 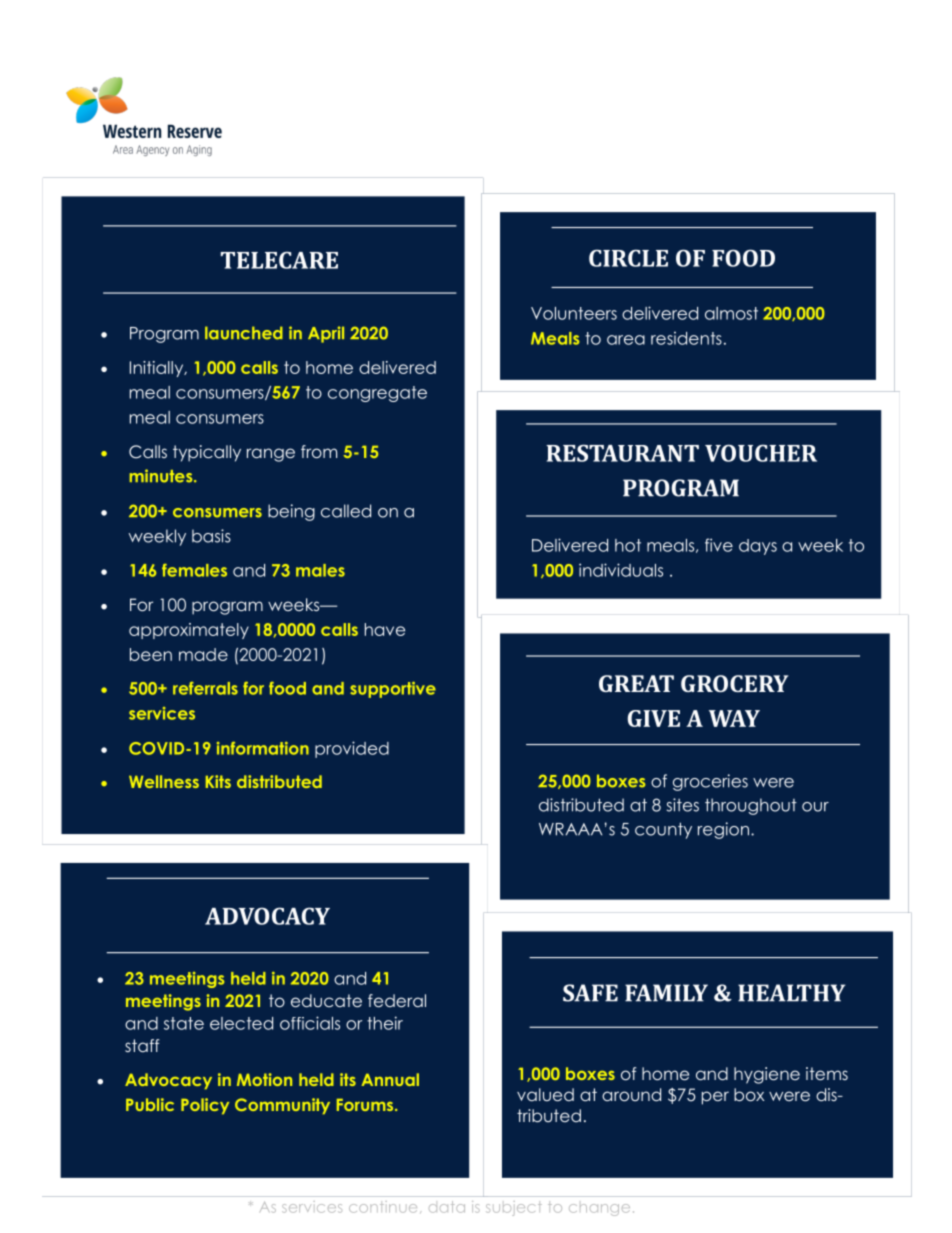 What do you see at coordinates (205, 1106) in the page?
I see `Policy` at bounding box center [205, 1106].
